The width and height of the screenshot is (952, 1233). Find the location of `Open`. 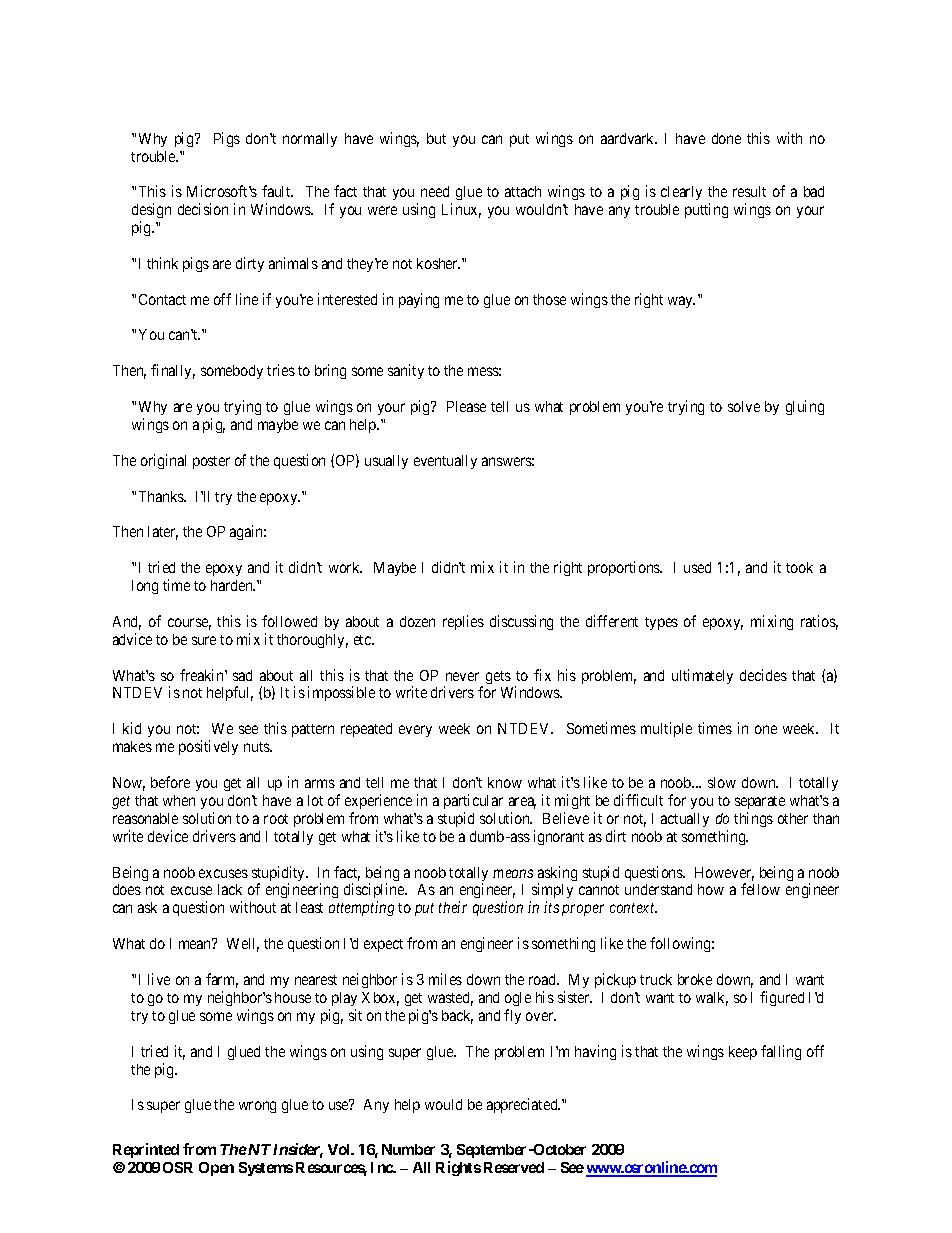

Open is located at coordinates (216, 1169).
